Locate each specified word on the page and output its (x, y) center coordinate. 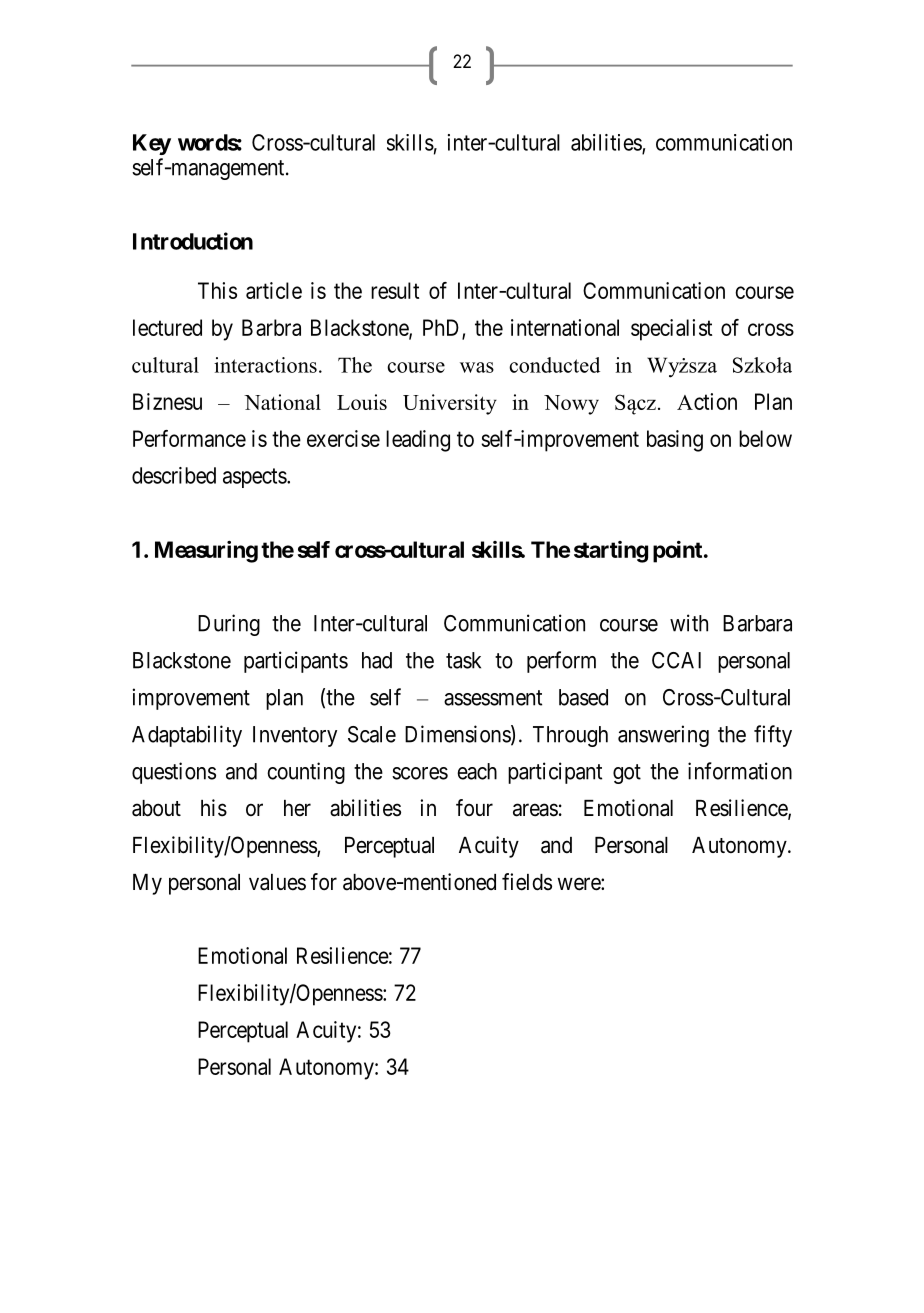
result (395, 290)
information (740, 771)
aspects (255, 478)
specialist (671, 330)
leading (418, 441)
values (277, 882)
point (677, 552)
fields (527, 882)
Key (152, 144)
